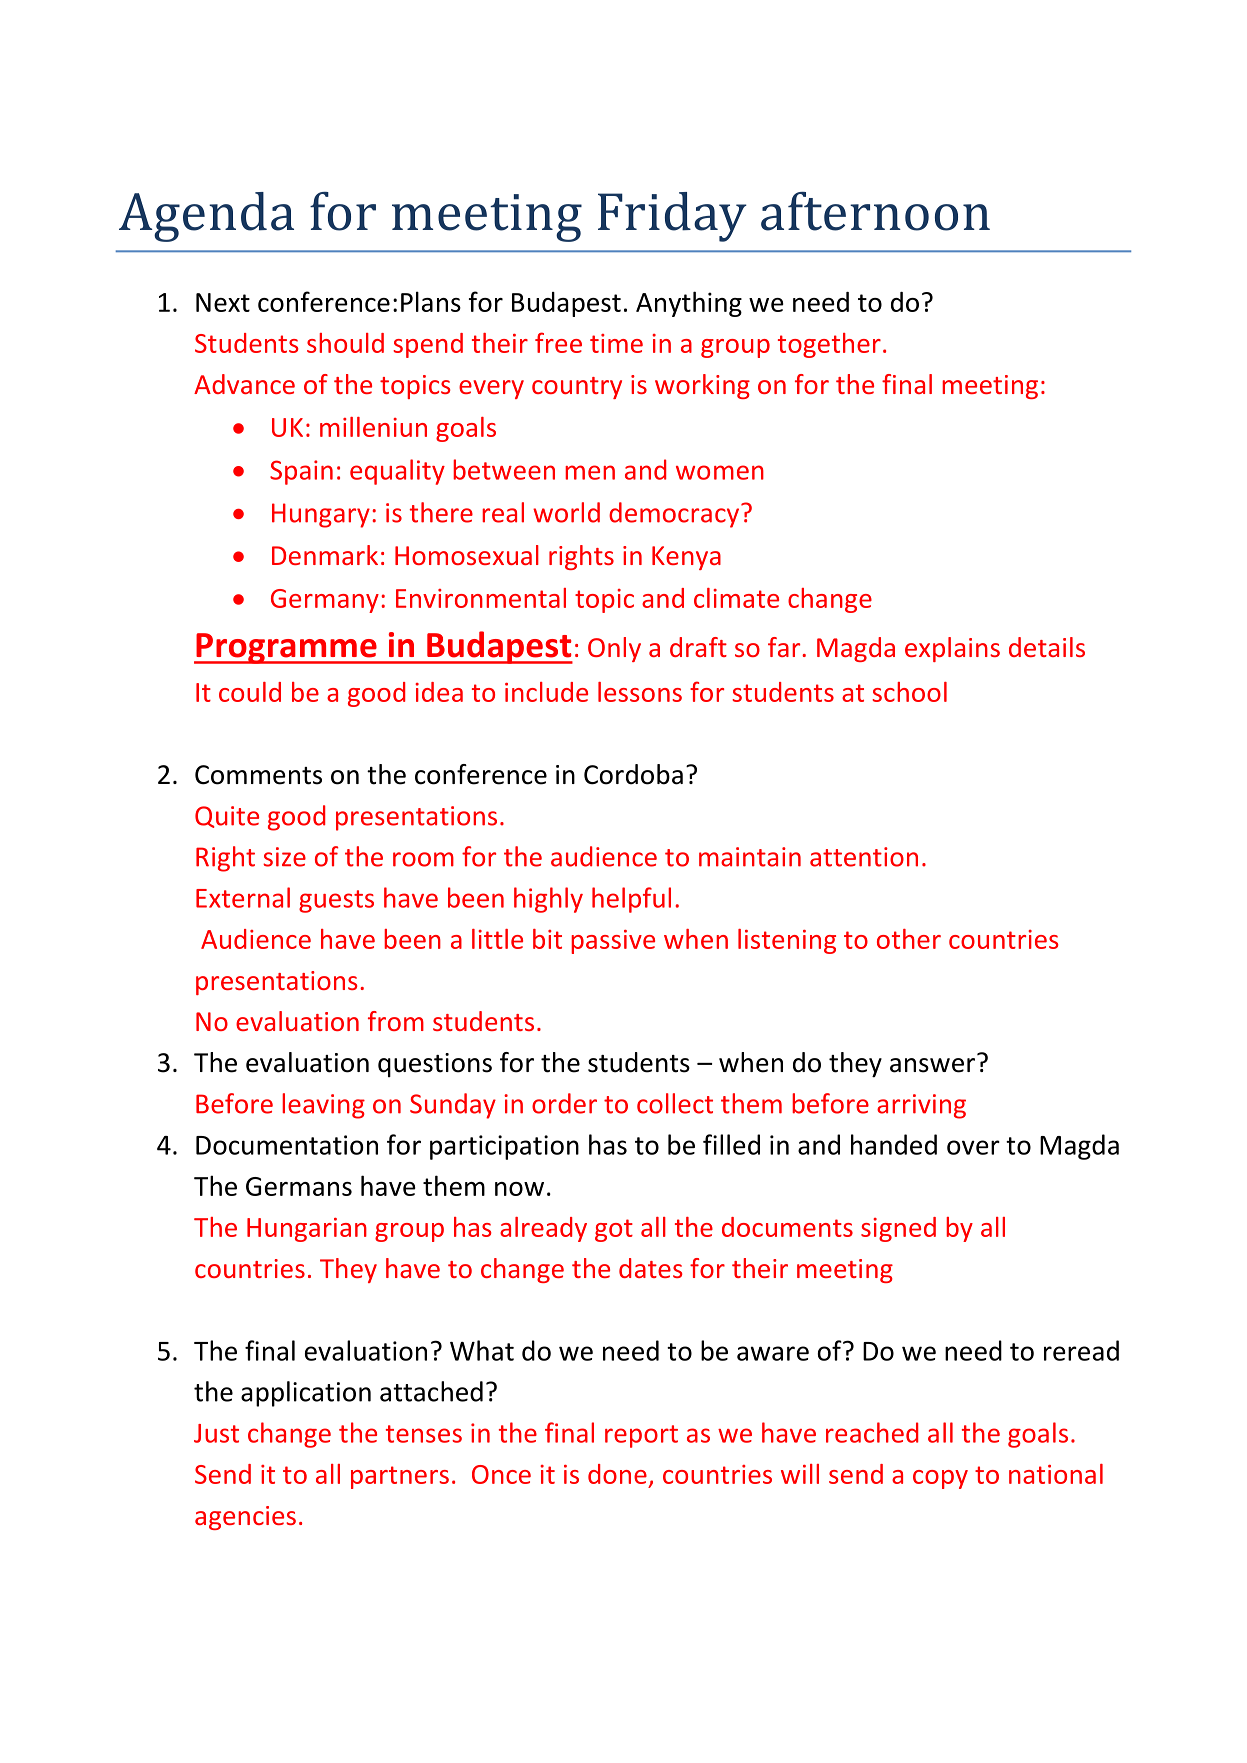 This screenshot has height=1763, width=1247. I want to click on Programme, so click(286, 648).
